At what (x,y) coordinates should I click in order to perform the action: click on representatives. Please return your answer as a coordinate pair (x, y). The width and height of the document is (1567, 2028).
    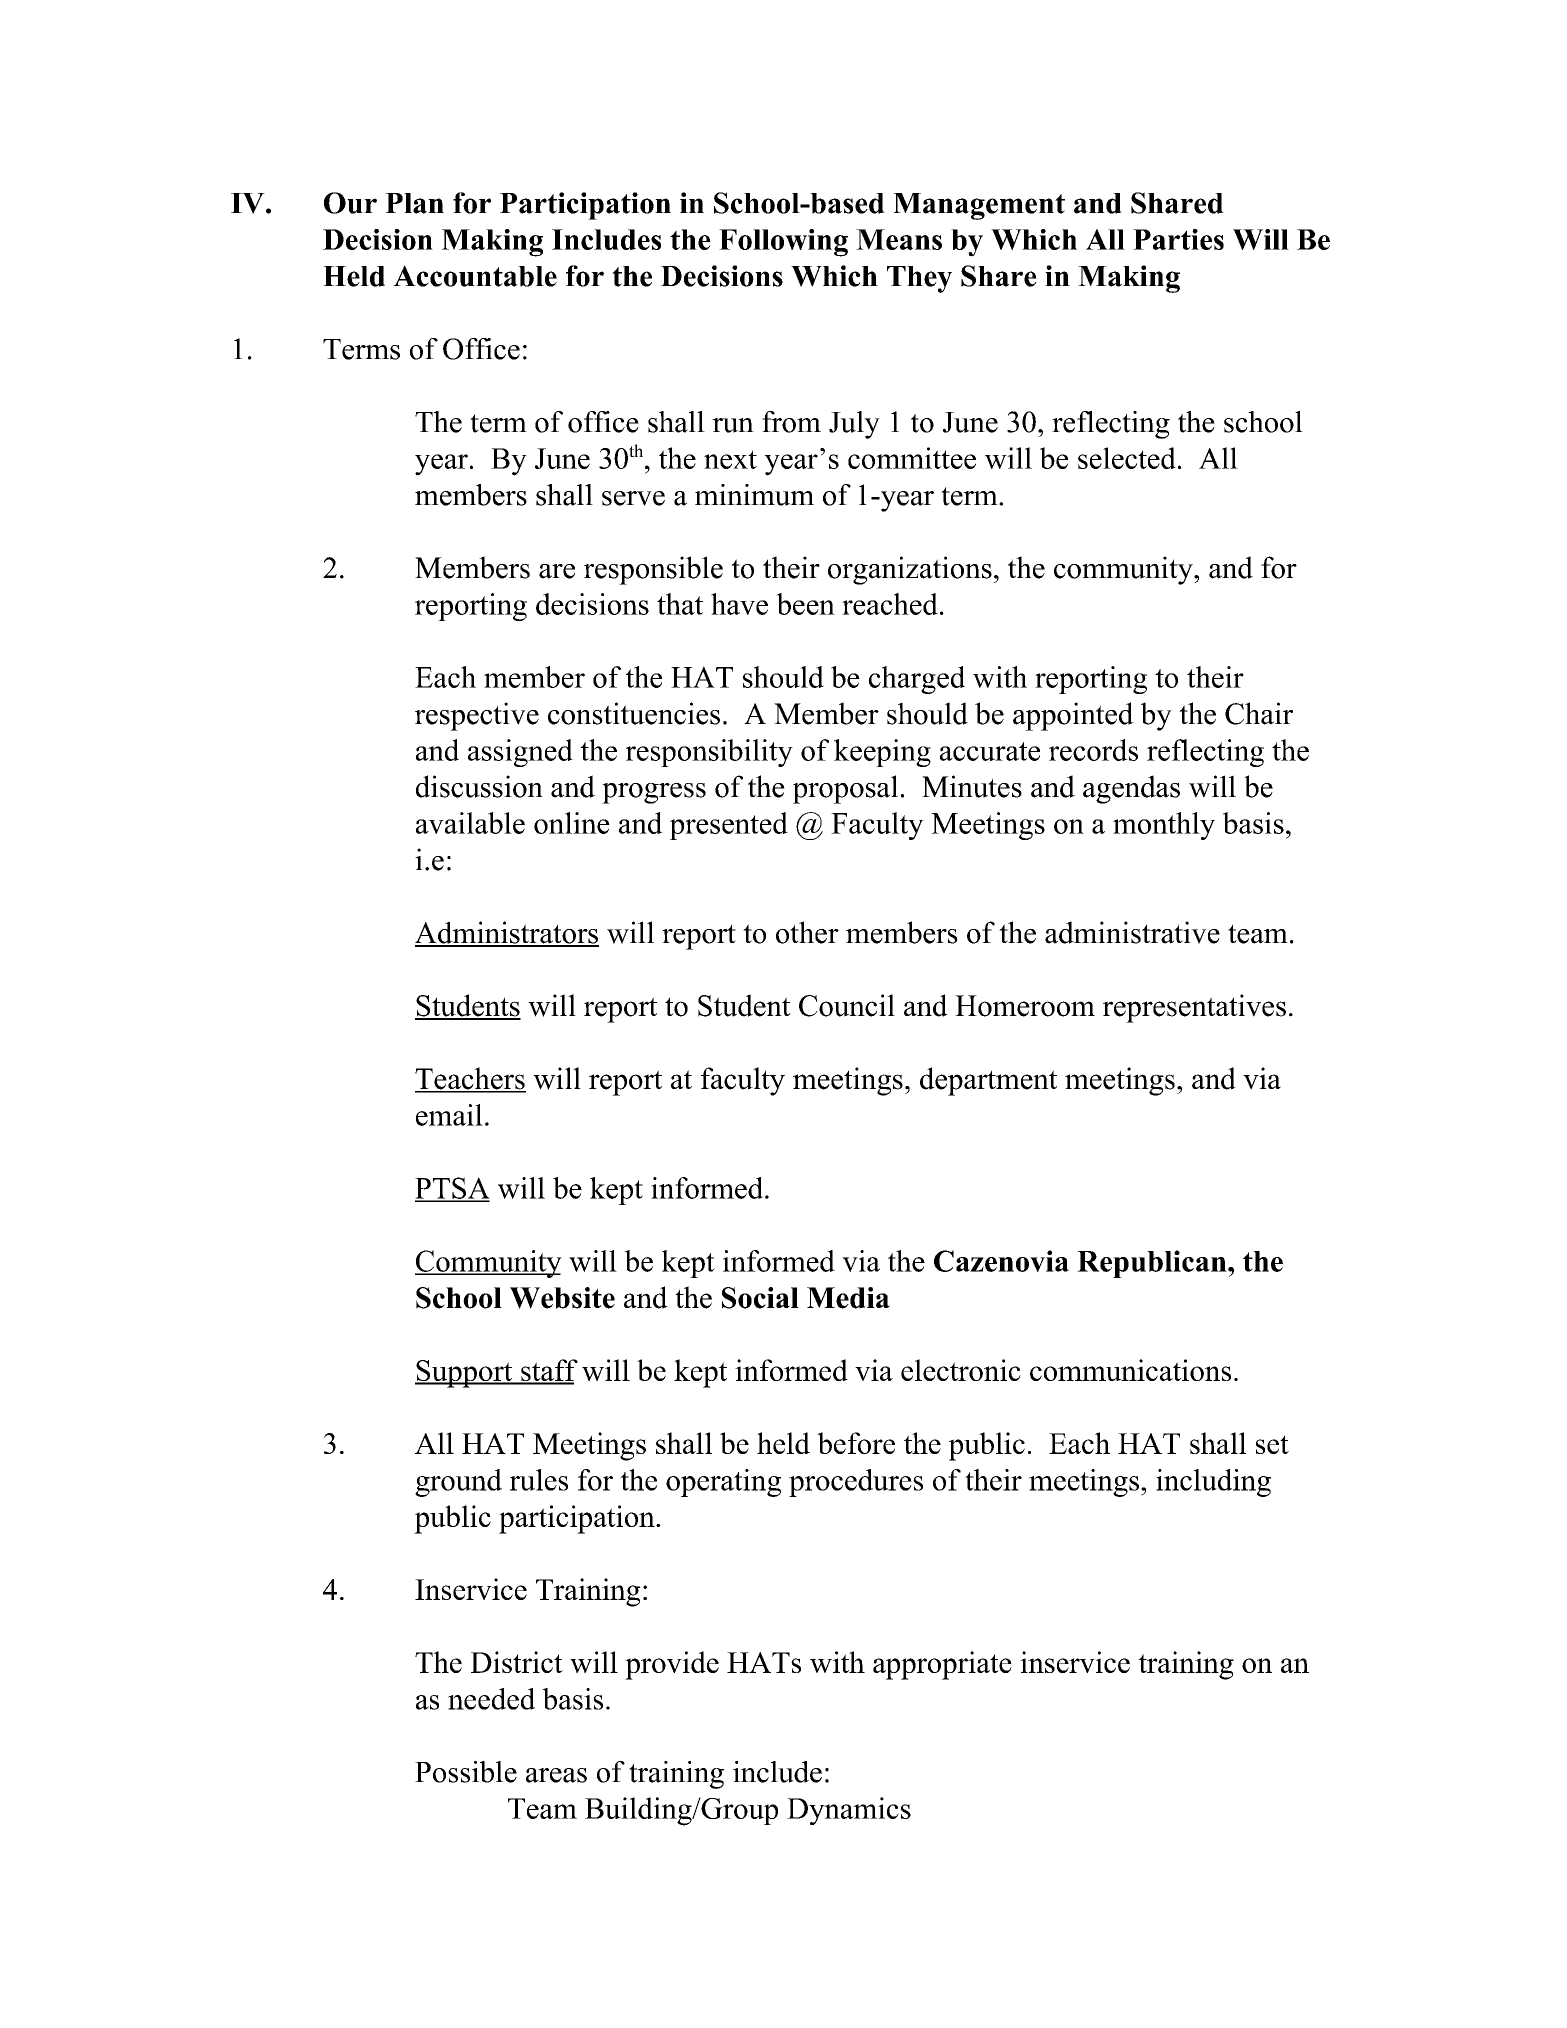
    Looking at the image, I should click on (1194, 1008).
